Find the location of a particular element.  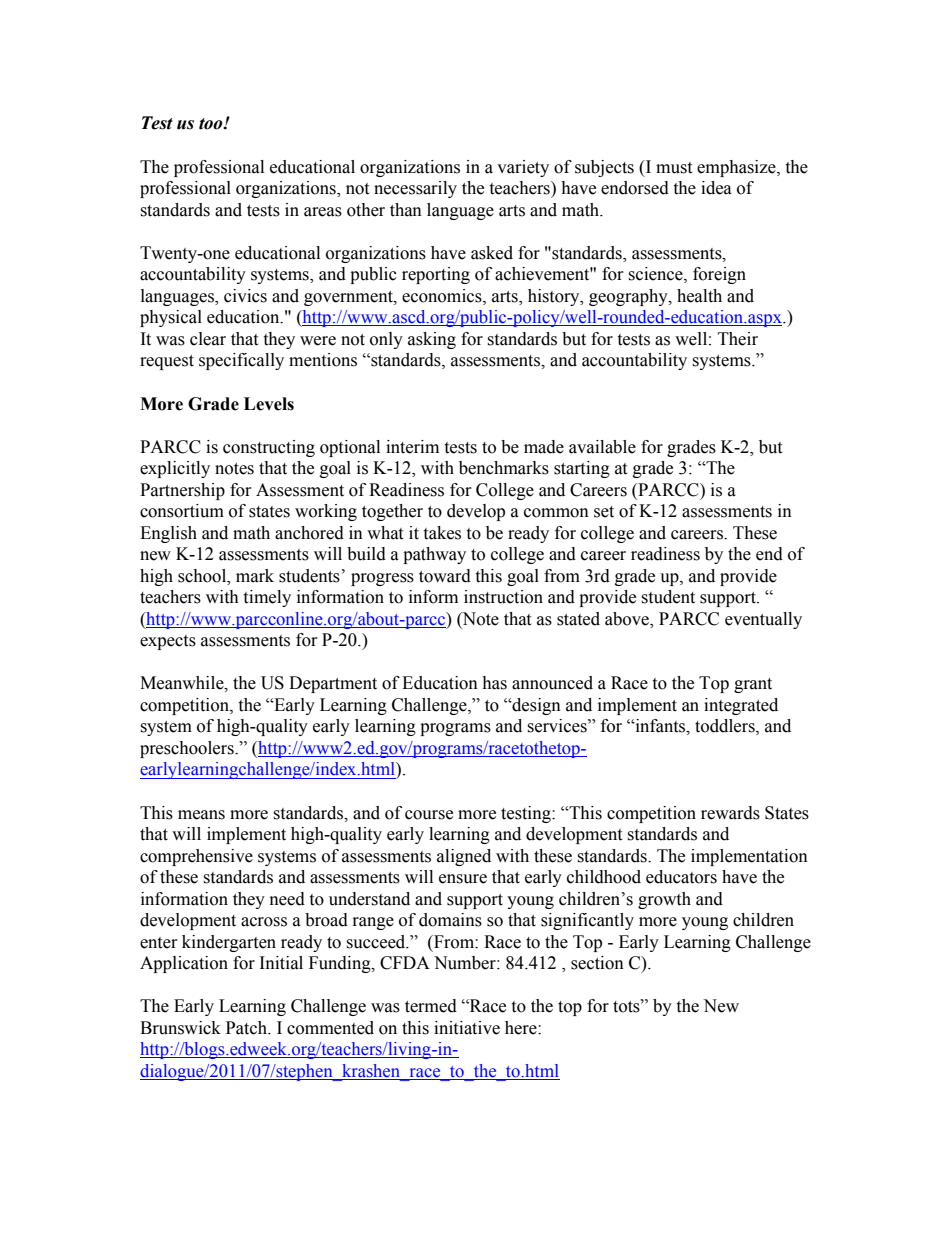

must is located at coordinates (674, 168).
